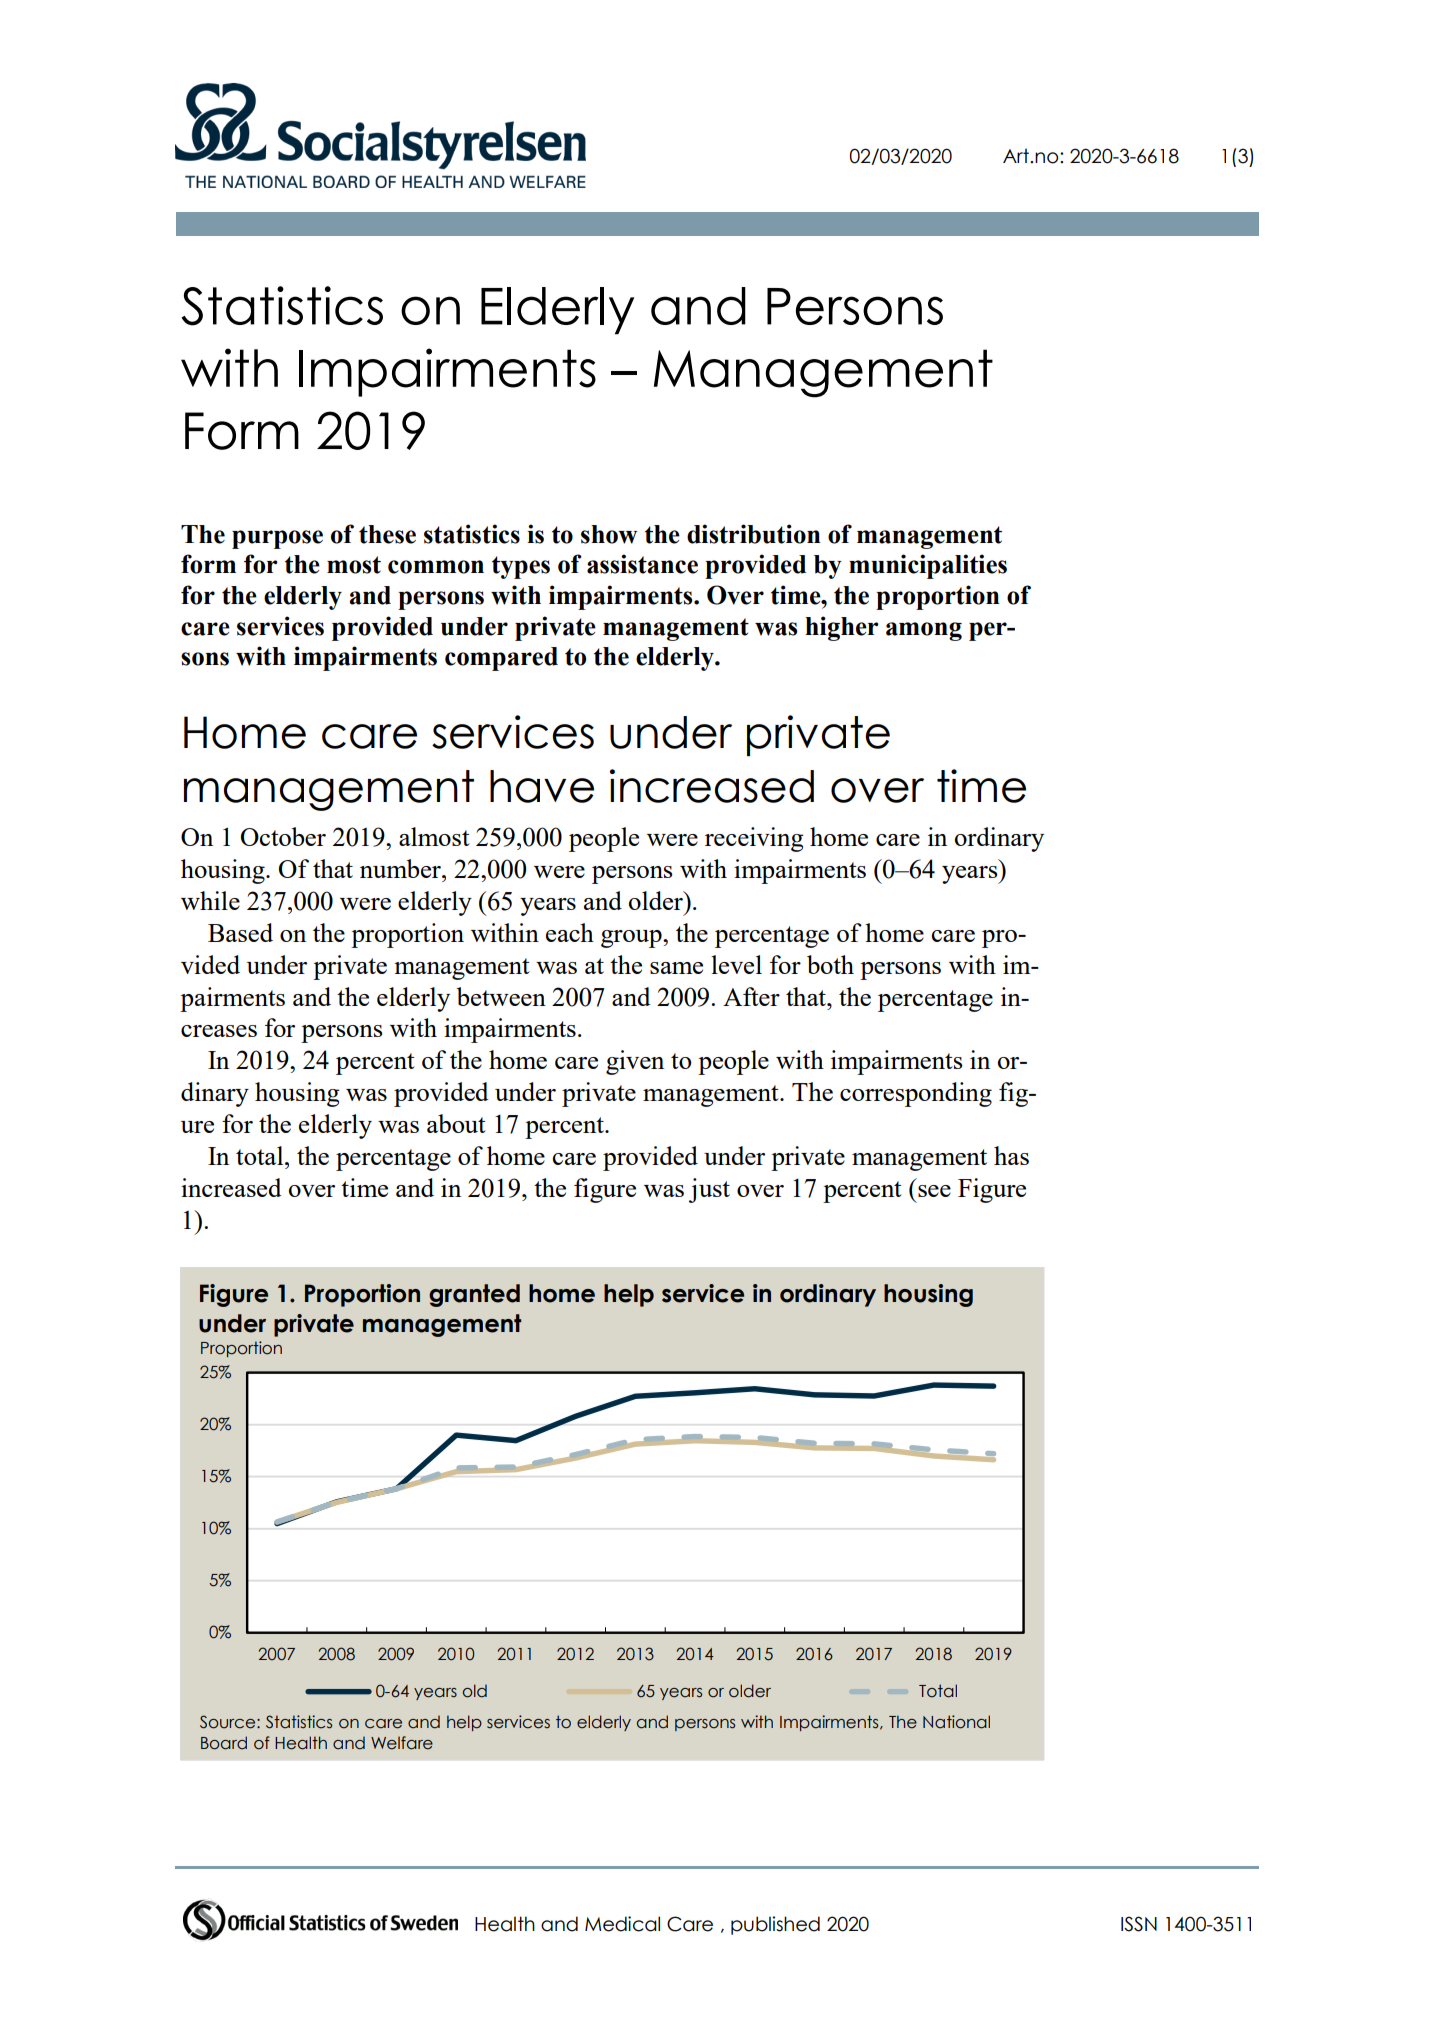 This screenshot has width=1438, height=2034. What do you see at coordinates (928, 566) in the screenshot?
I see `municipalities` at bounding box center [928, 566].
